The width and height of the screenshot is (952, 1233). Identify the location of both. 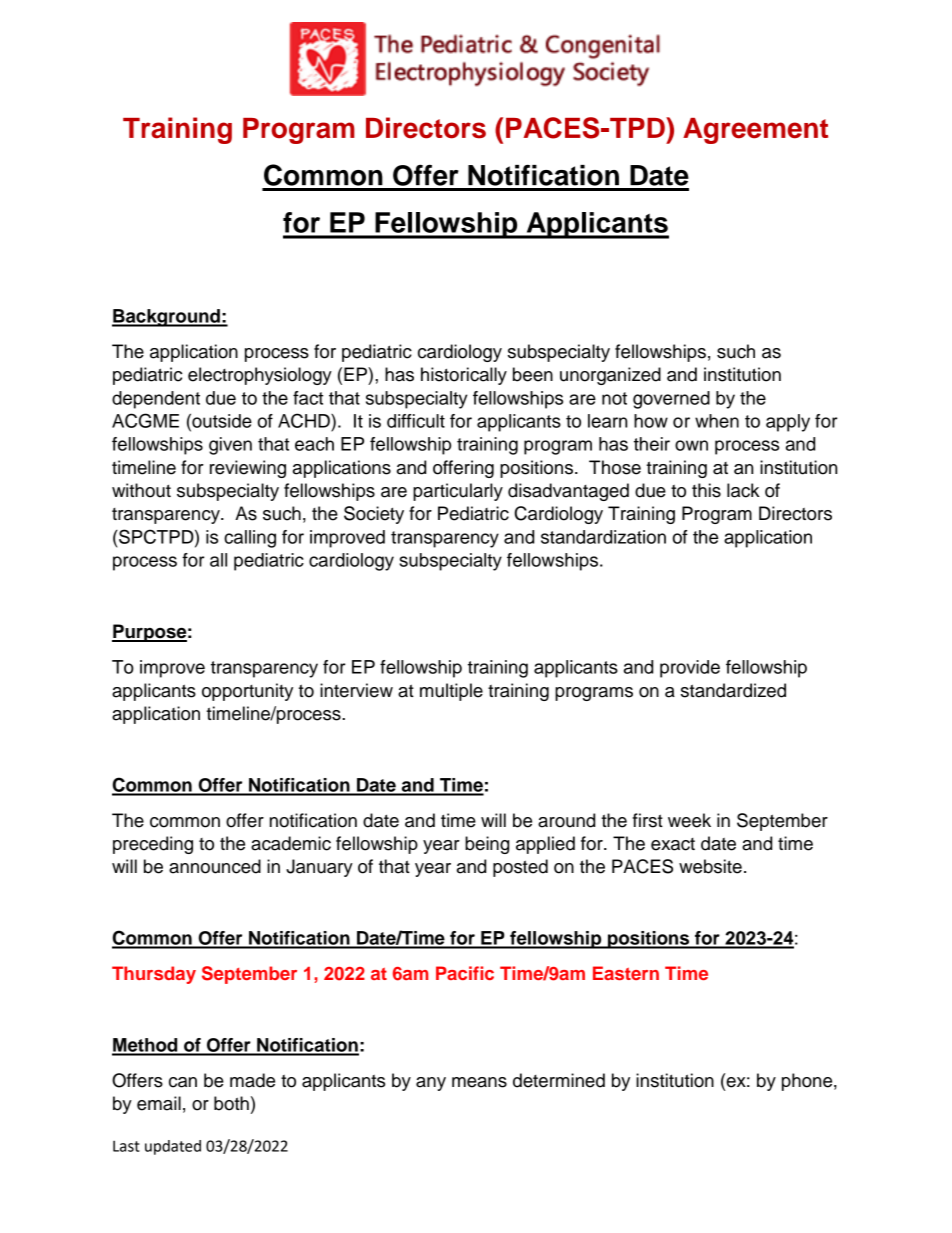
(231, 1103).
